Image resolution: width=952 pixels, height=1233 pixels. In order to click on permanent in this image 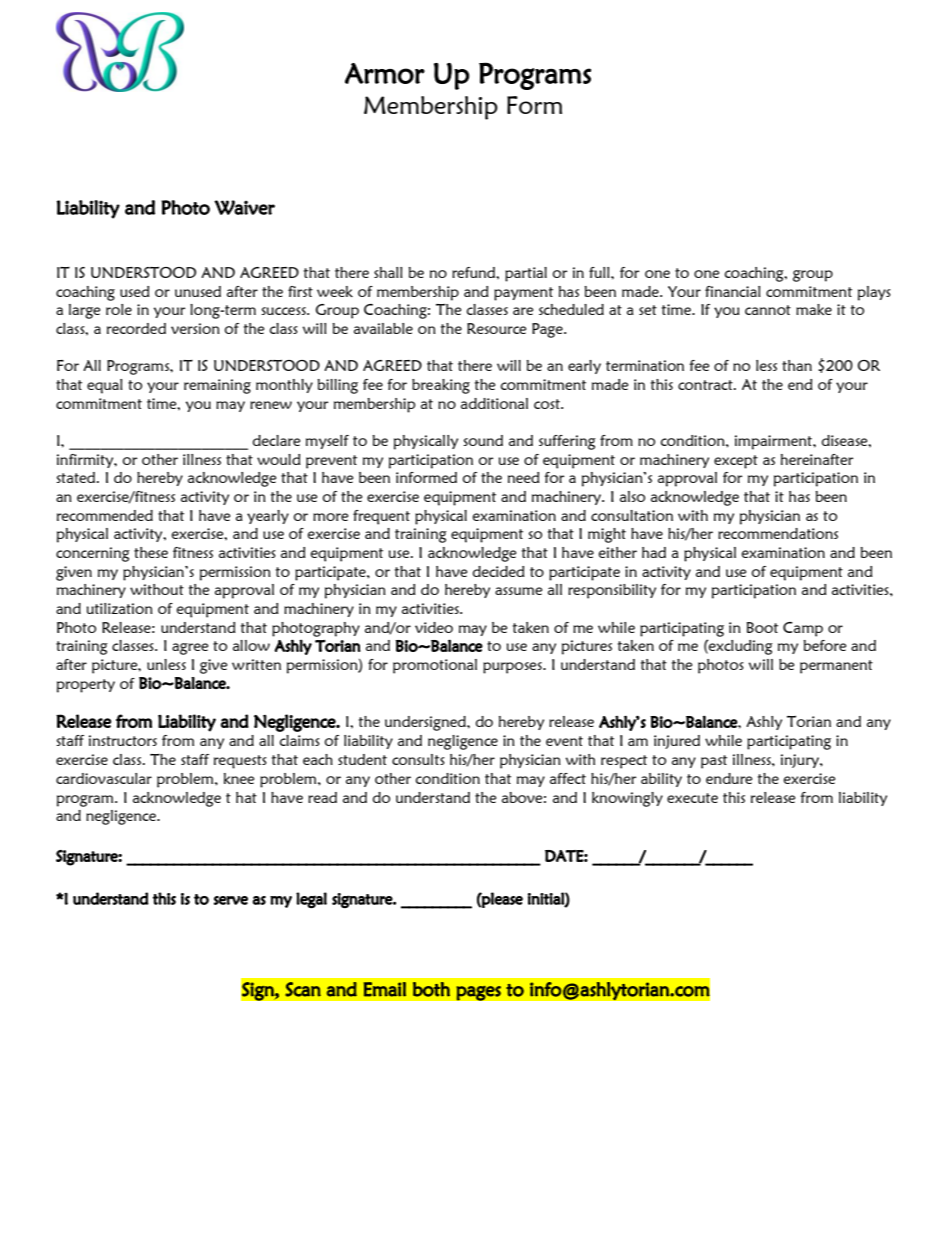, I will do `click(836, 667)`.
